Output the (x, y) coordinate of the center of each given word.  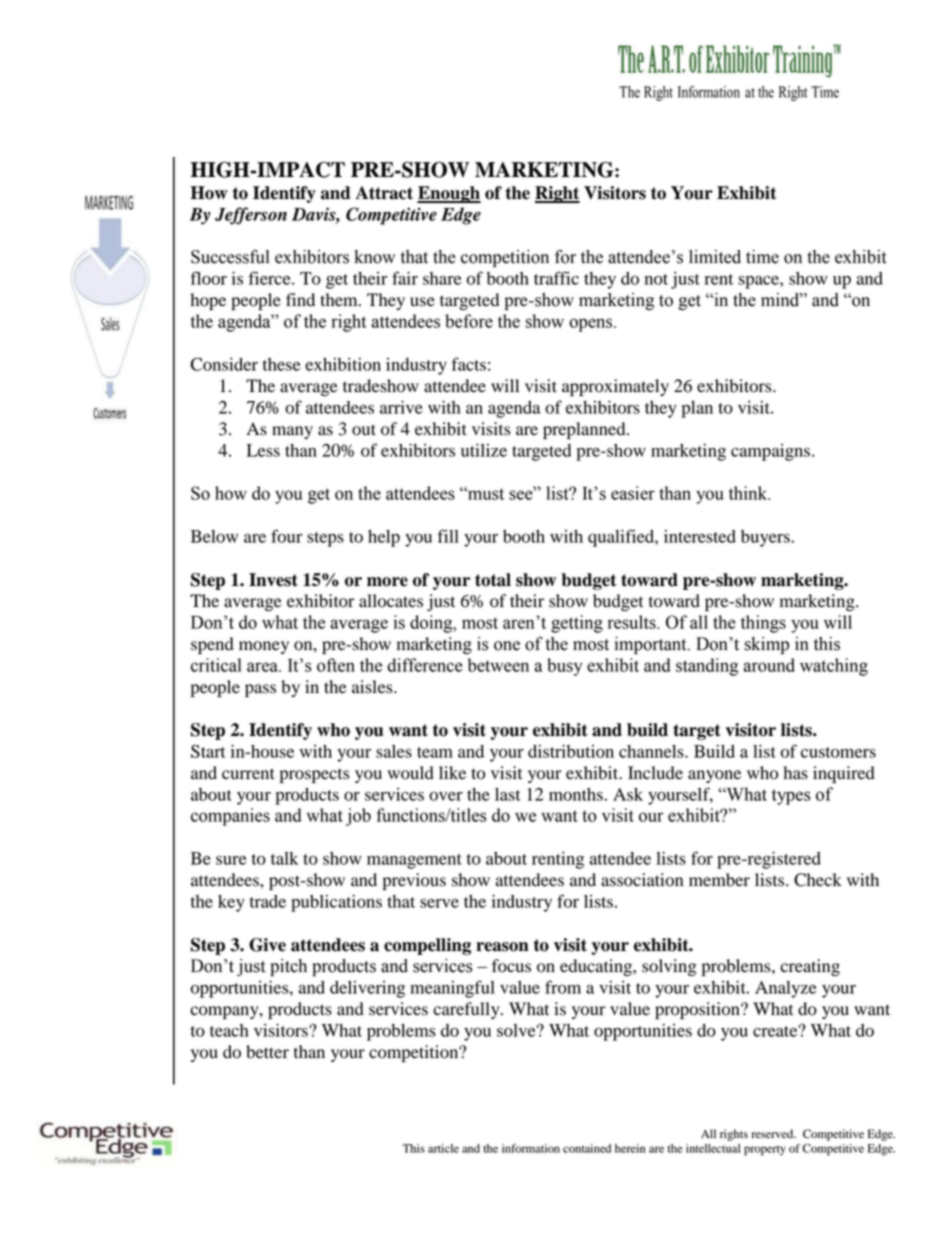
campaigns (770, 452)
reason (502, 947)
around (769, 665)
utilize (484, 450)
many (292, 432)
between (498, 665)
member (719, 880)
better (267, 1052)
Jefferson (251, 216)
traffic (556, 278)
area (263, 667)
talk (284, 858)
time (762, 257)
